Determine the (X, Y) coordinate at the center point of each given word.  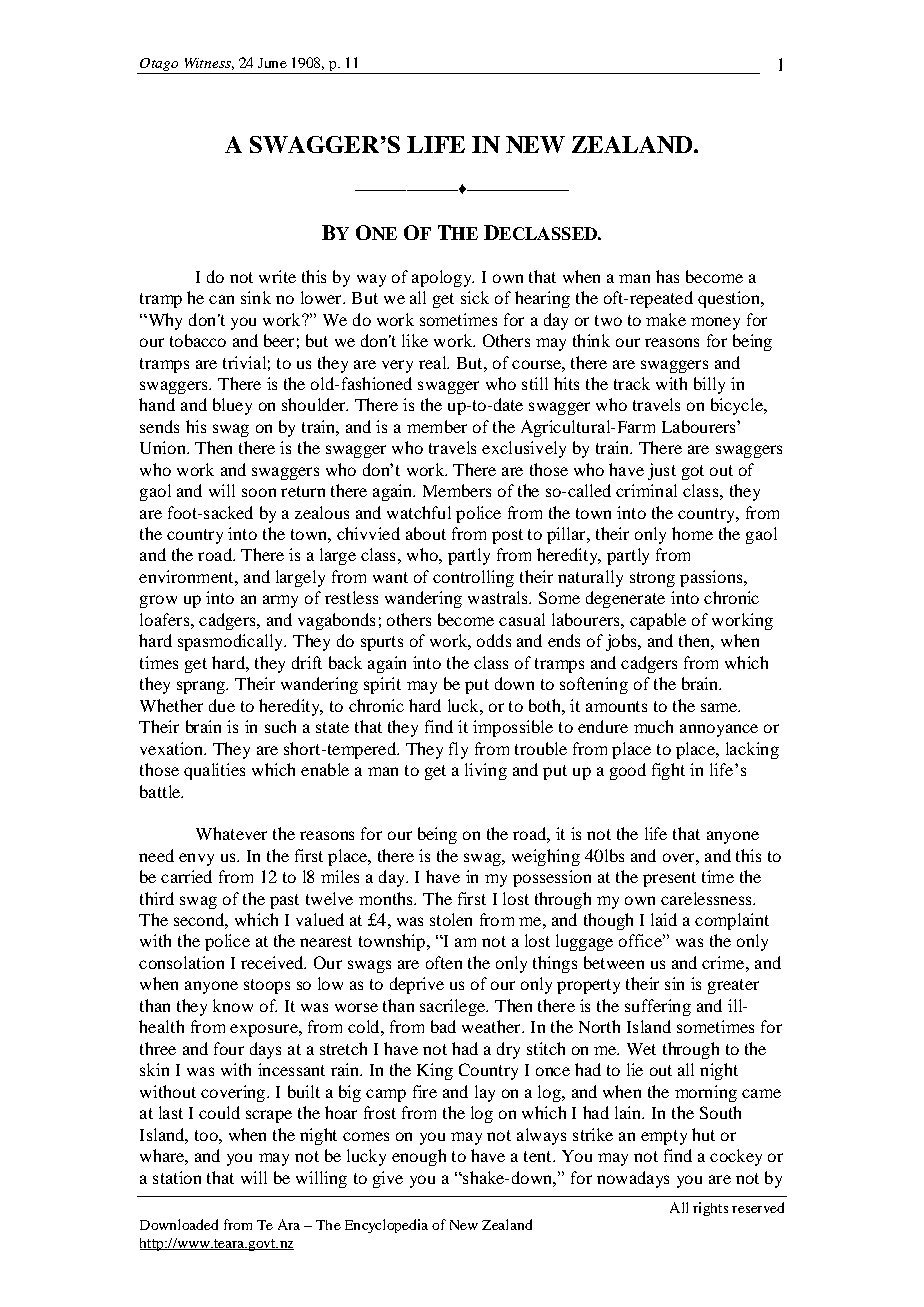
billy (709, 385)
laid (664, 919)
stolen (451, 919)
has (667, 276)
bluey (232, 406)
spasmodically (232, 642)
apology (443, 278)
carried (186, 876)
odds (494, 640)
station (177, 1177)
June (272, 63)
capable (658, 621)
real (434, 362)
